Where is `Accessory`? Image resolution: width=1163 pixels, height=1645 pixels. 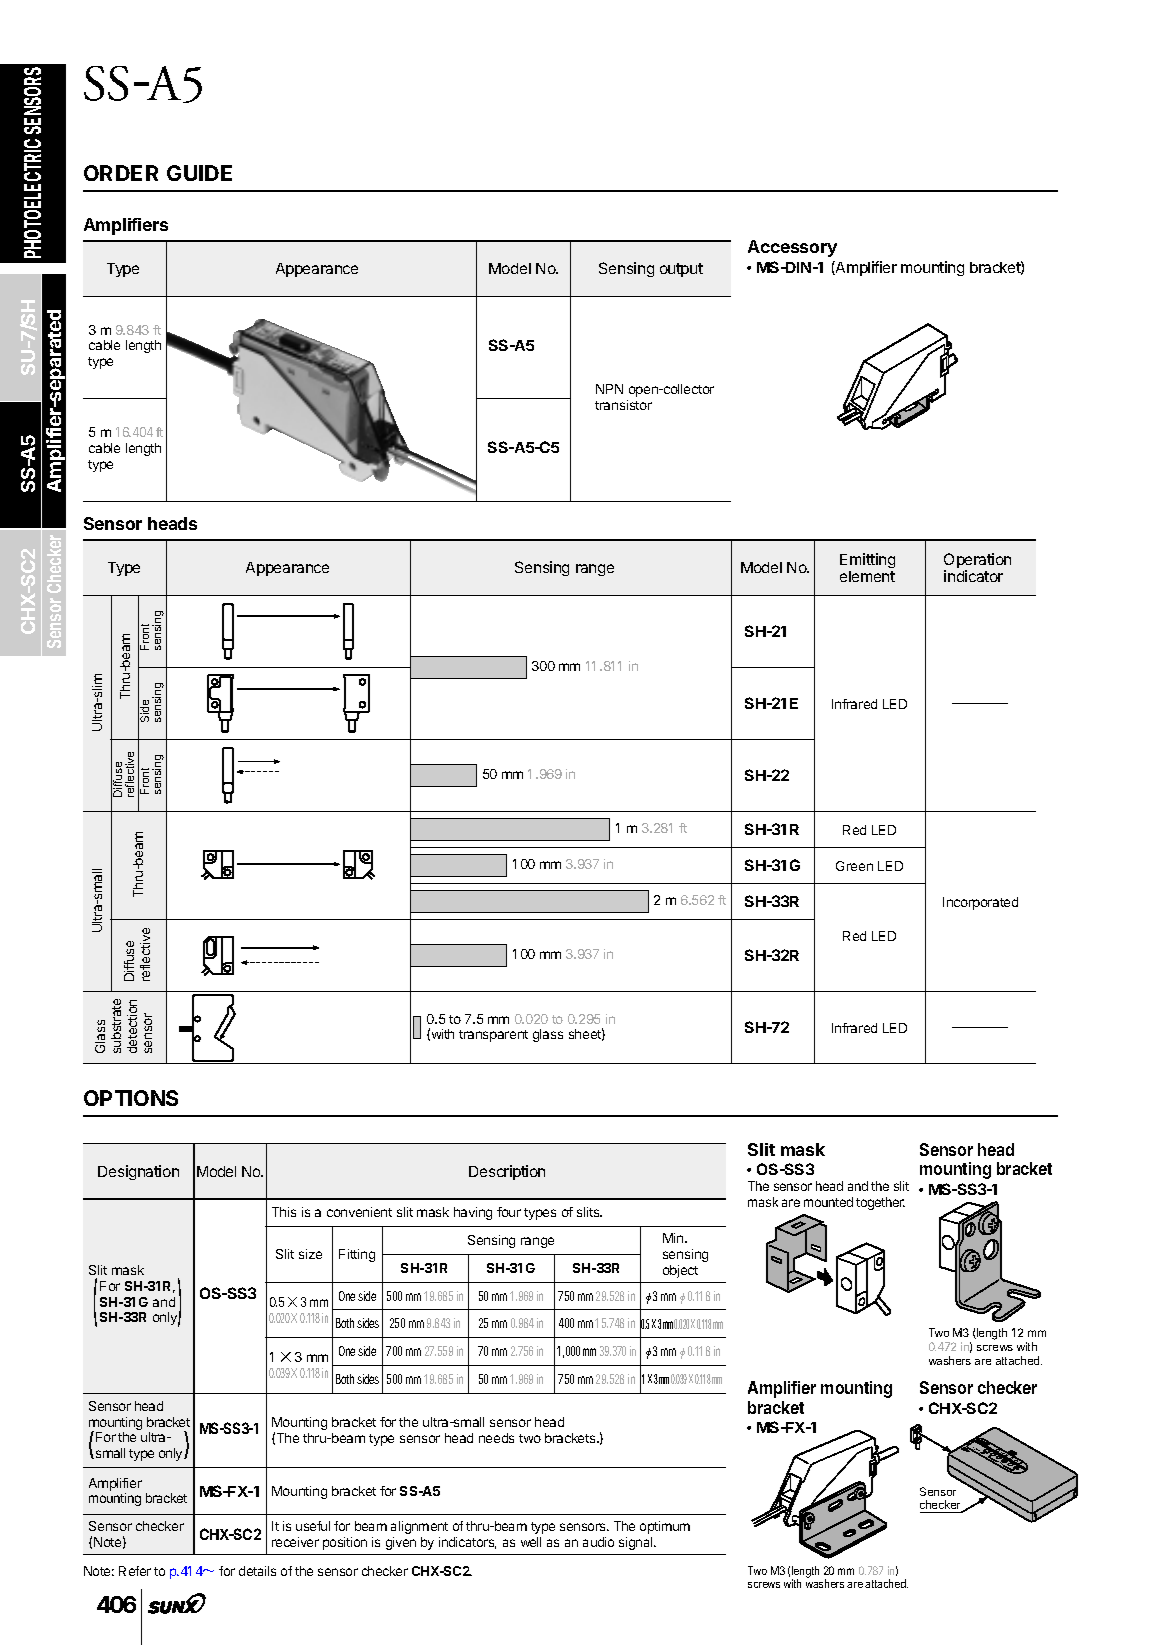 Accessory is located at coordinates (792, 248).
